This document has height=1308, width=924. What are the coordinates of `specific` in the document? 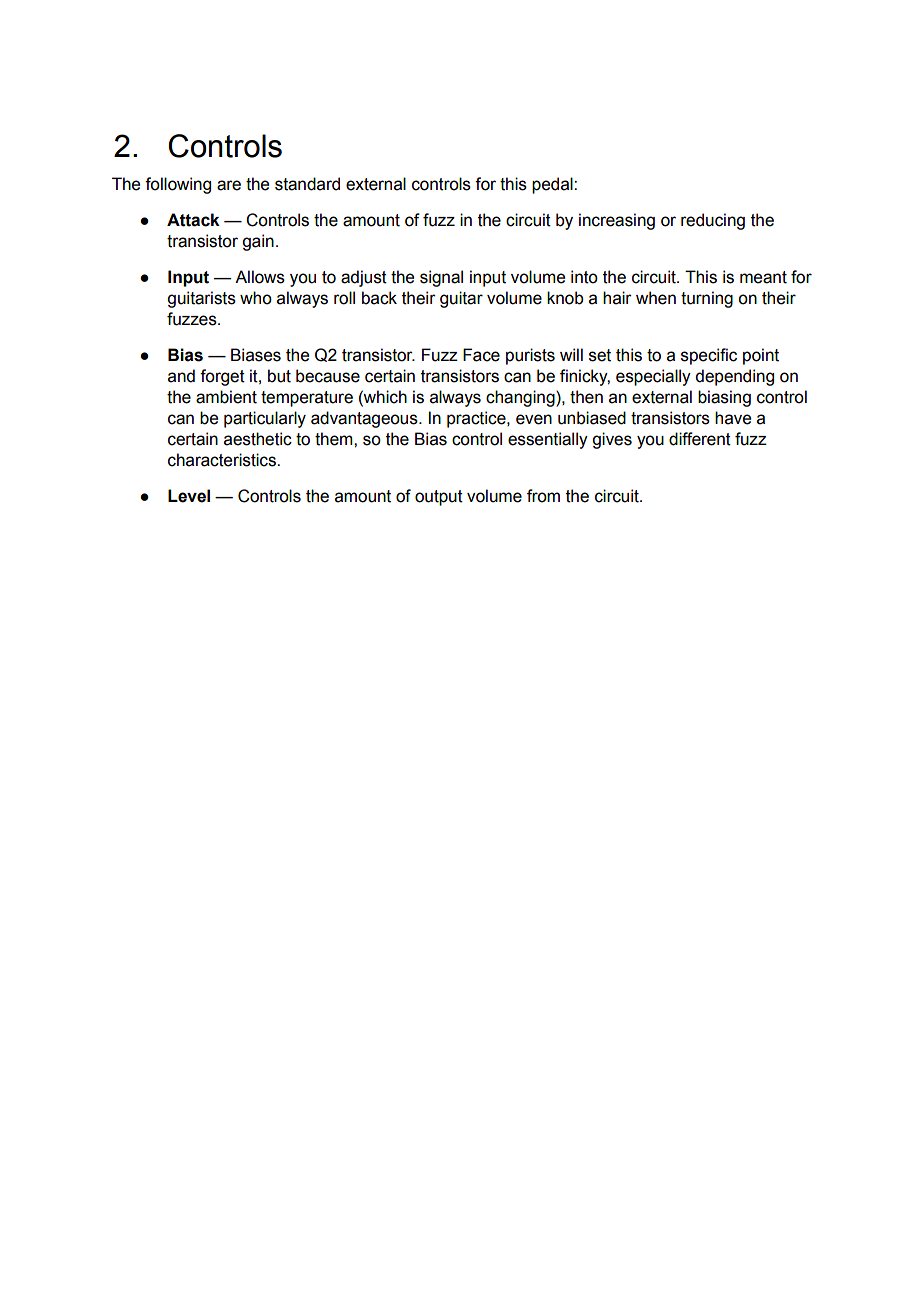 It's located at (709, 356).
